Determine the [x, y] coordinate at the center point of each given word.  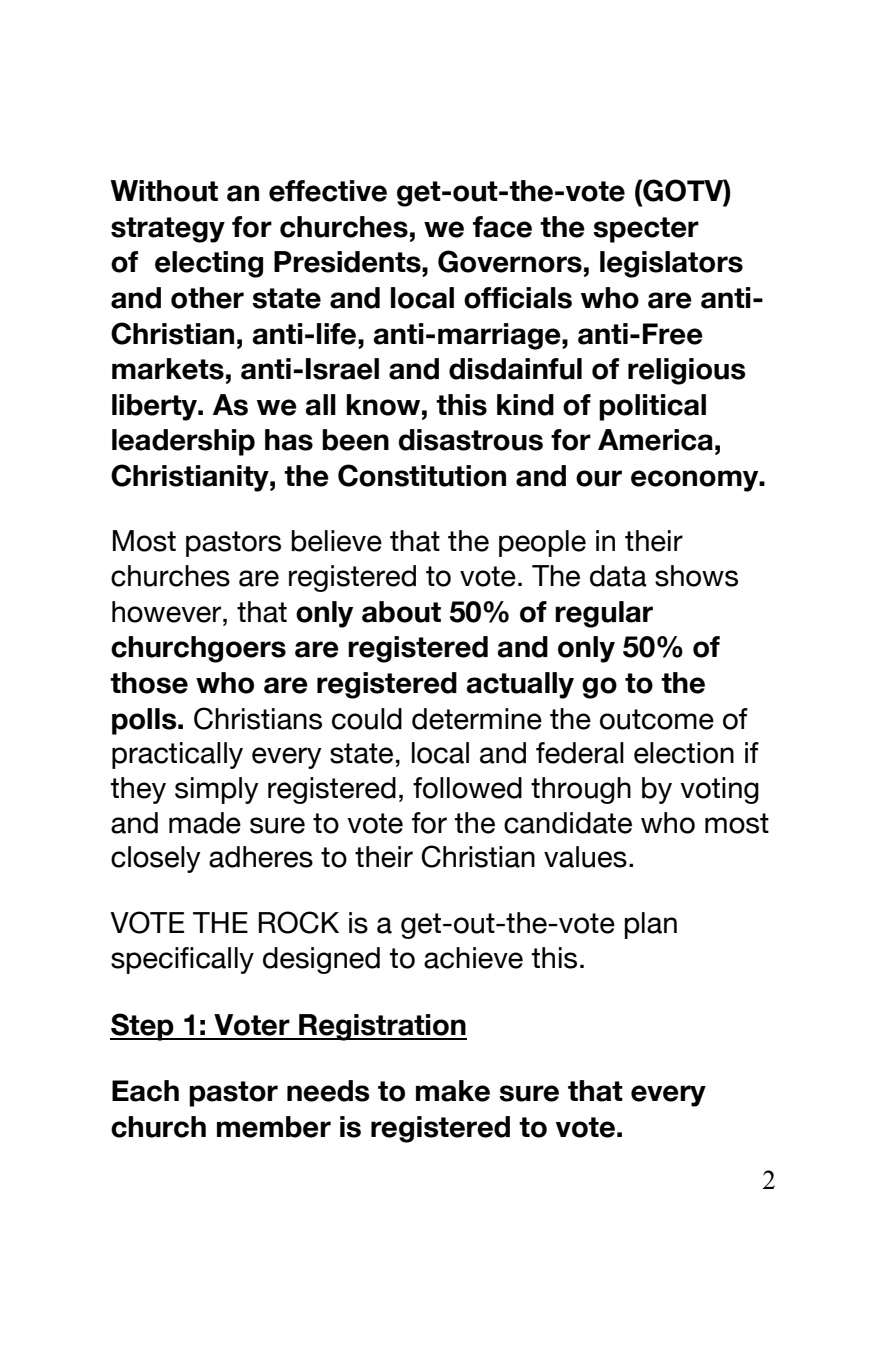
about [401, 612]
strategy [168, 230]
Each [145, 1091]
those [149, 683]
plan [651, 925]
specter [646, 230]
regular [604, 614]
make [453, 1091]
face [502, 227]
